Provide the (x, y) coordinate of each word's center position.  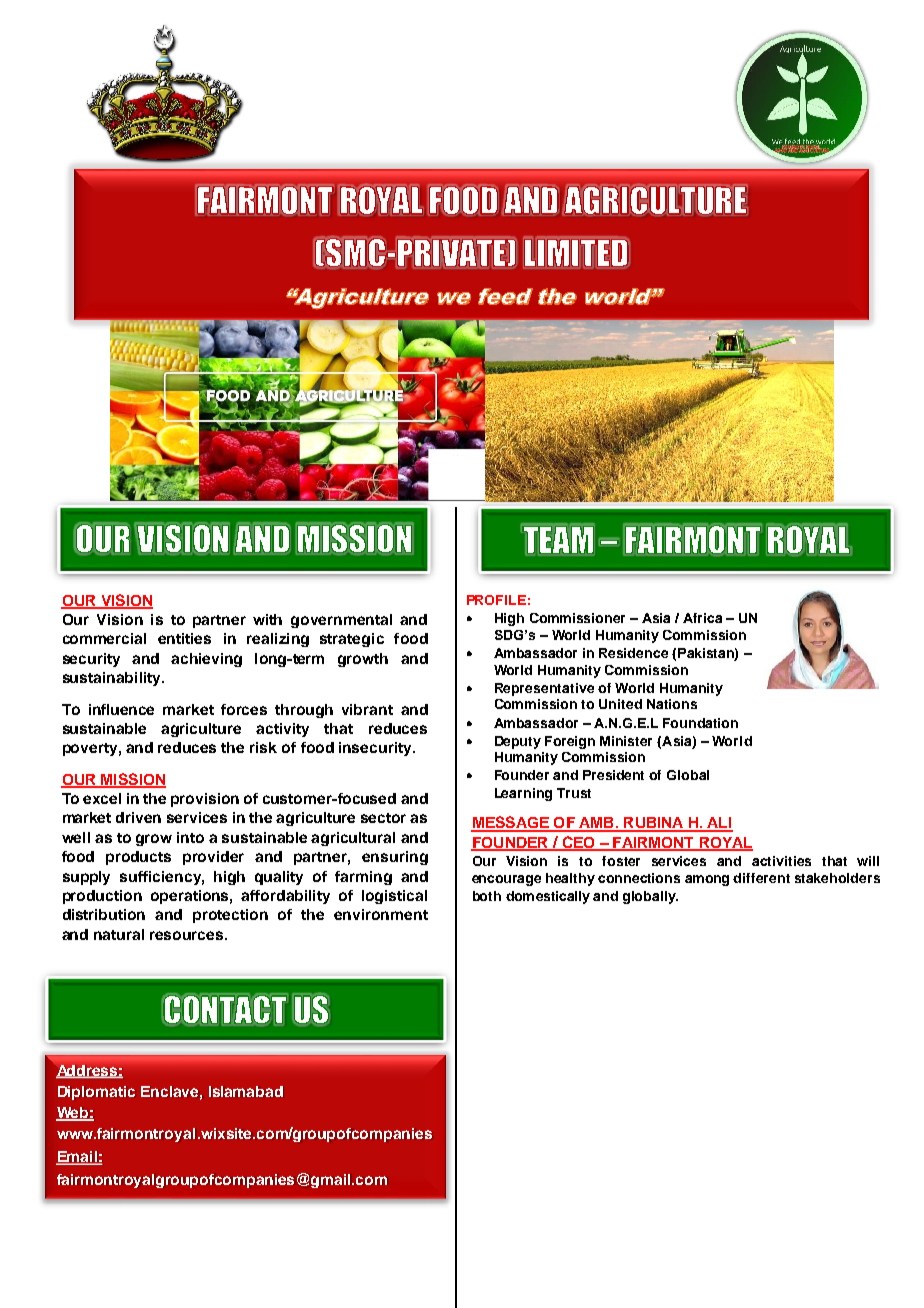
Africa (702, 618)
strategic (352, 640)
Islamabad (246, 1091)
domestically (548, 897)
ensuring (395, 858)
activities (781, 861)
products (138, 858)
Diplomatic (96, 1093)
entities (184, 638)
